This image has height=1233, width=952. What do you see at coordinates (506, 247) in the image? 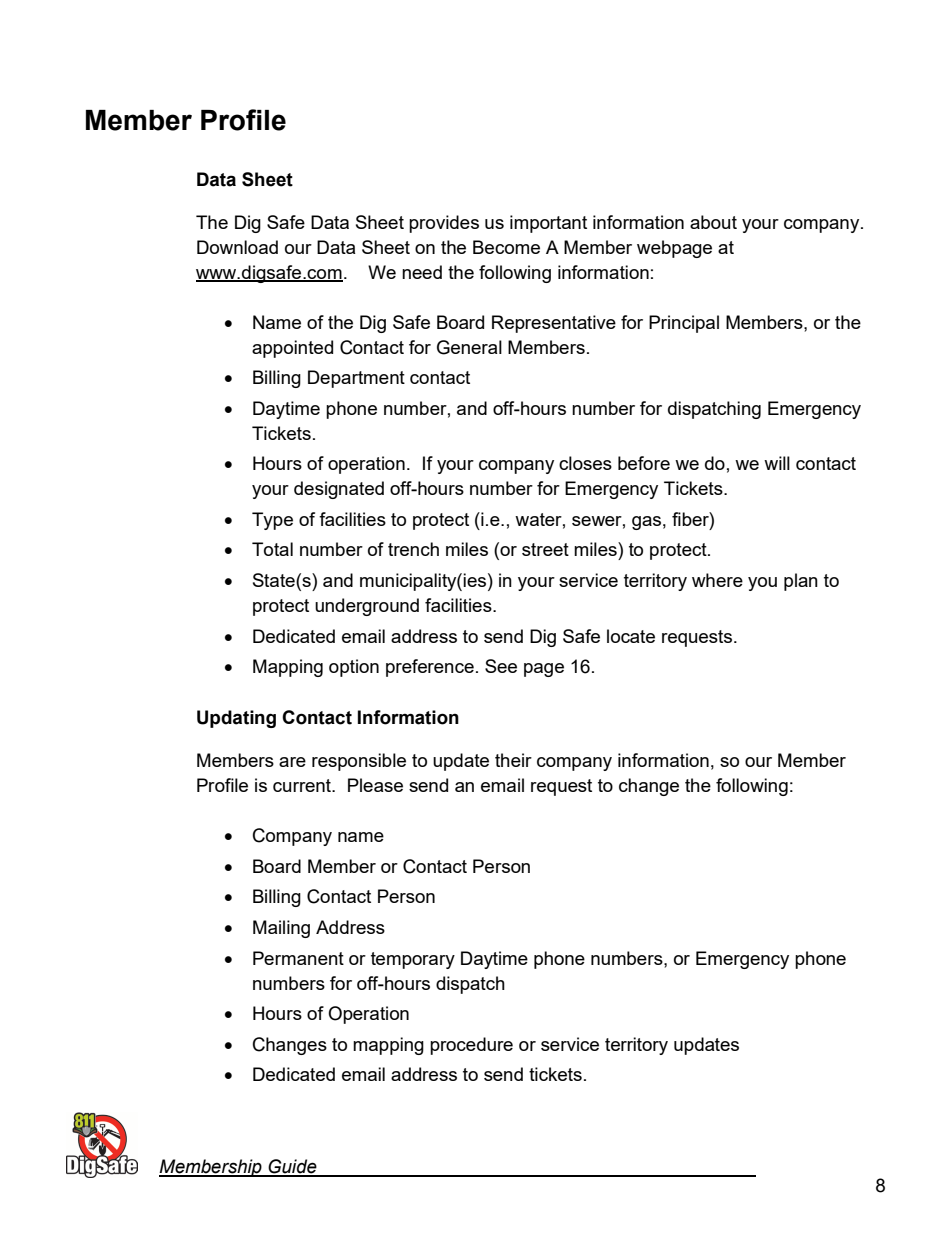
I see `Become` at bounding box center [506, 247].
